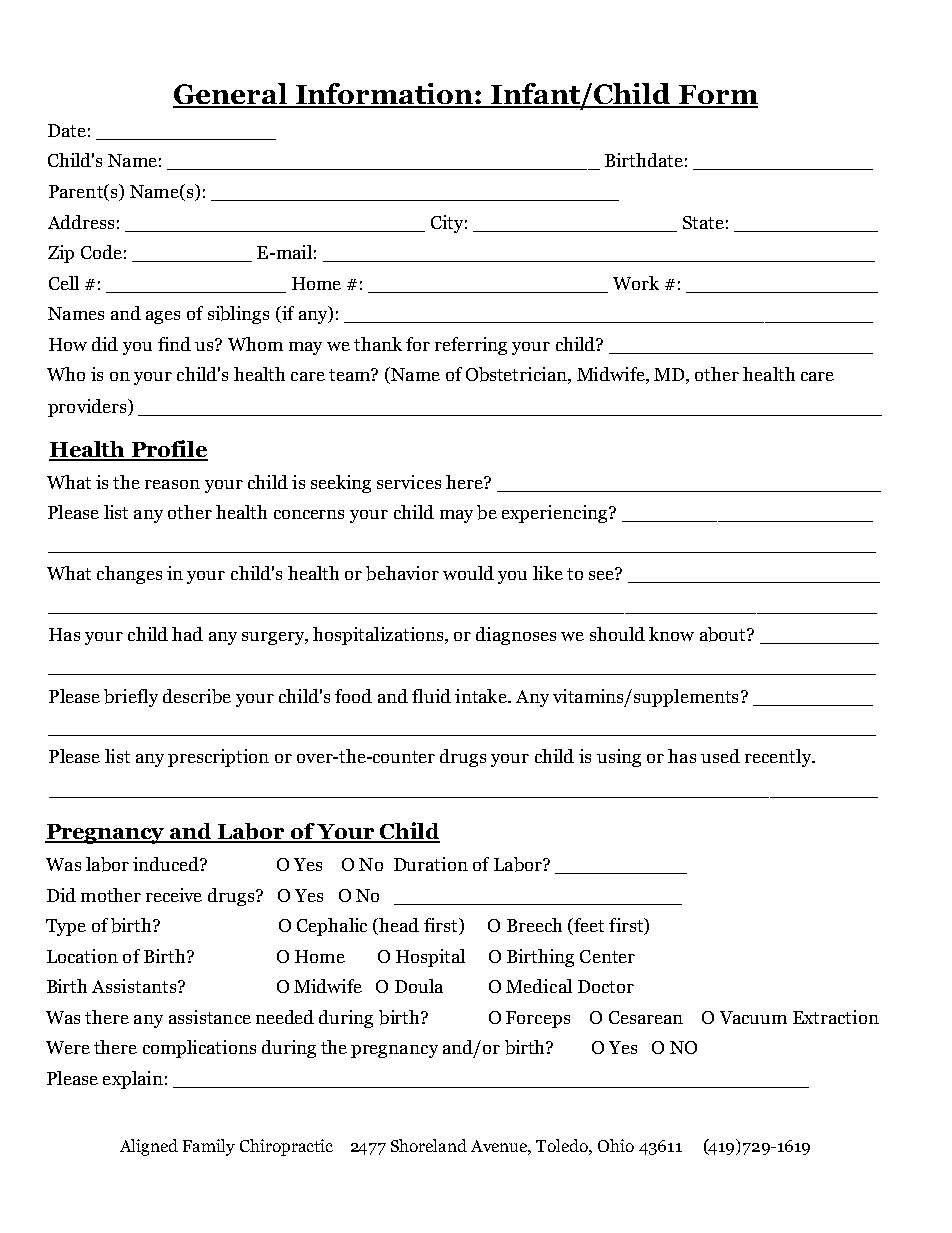 The height and width of the image is (1233, 952). I want to click on Work, so click(636, 283).
